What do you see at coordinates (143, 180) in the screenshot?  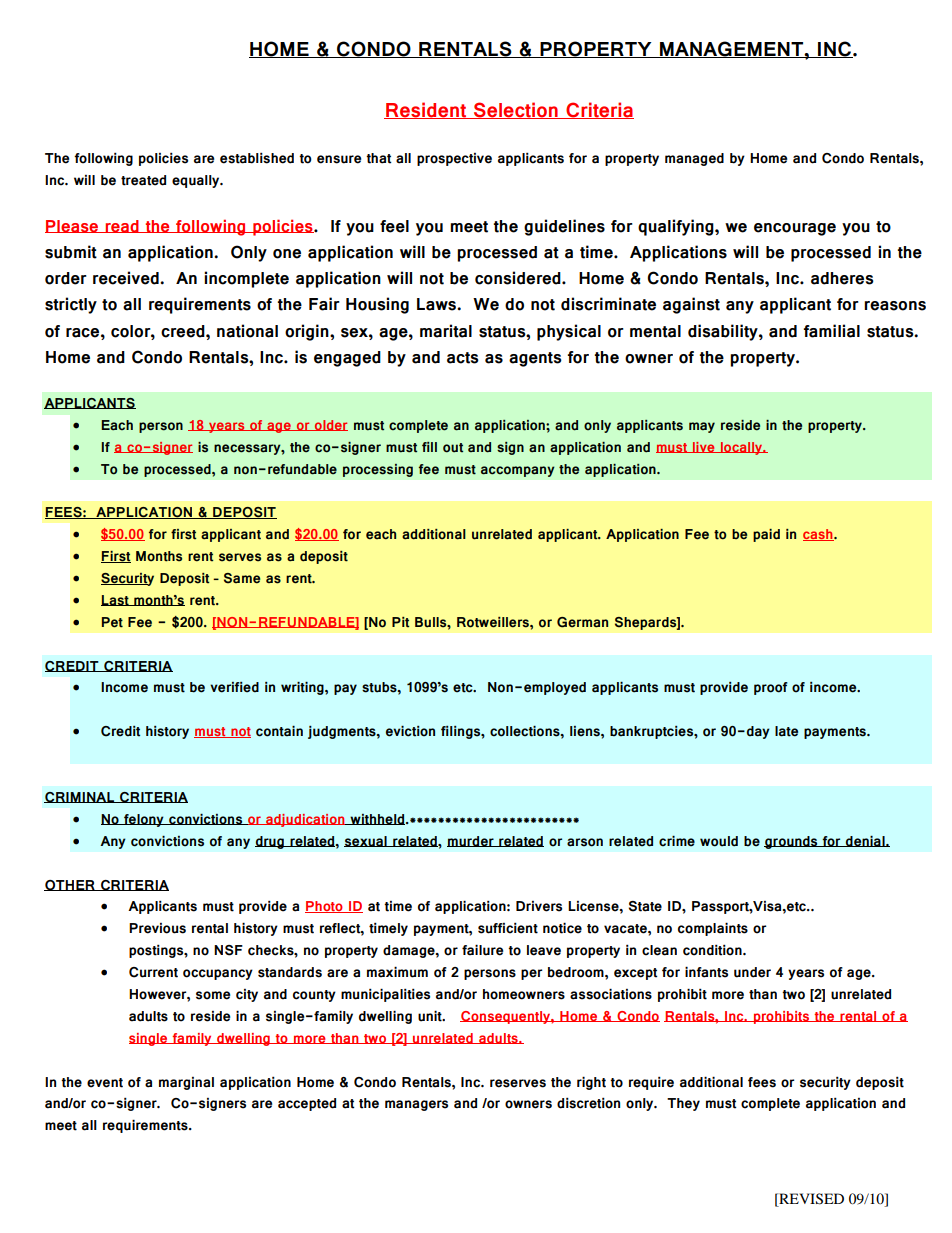 I see `treated` at bounding box center [143, 180].
